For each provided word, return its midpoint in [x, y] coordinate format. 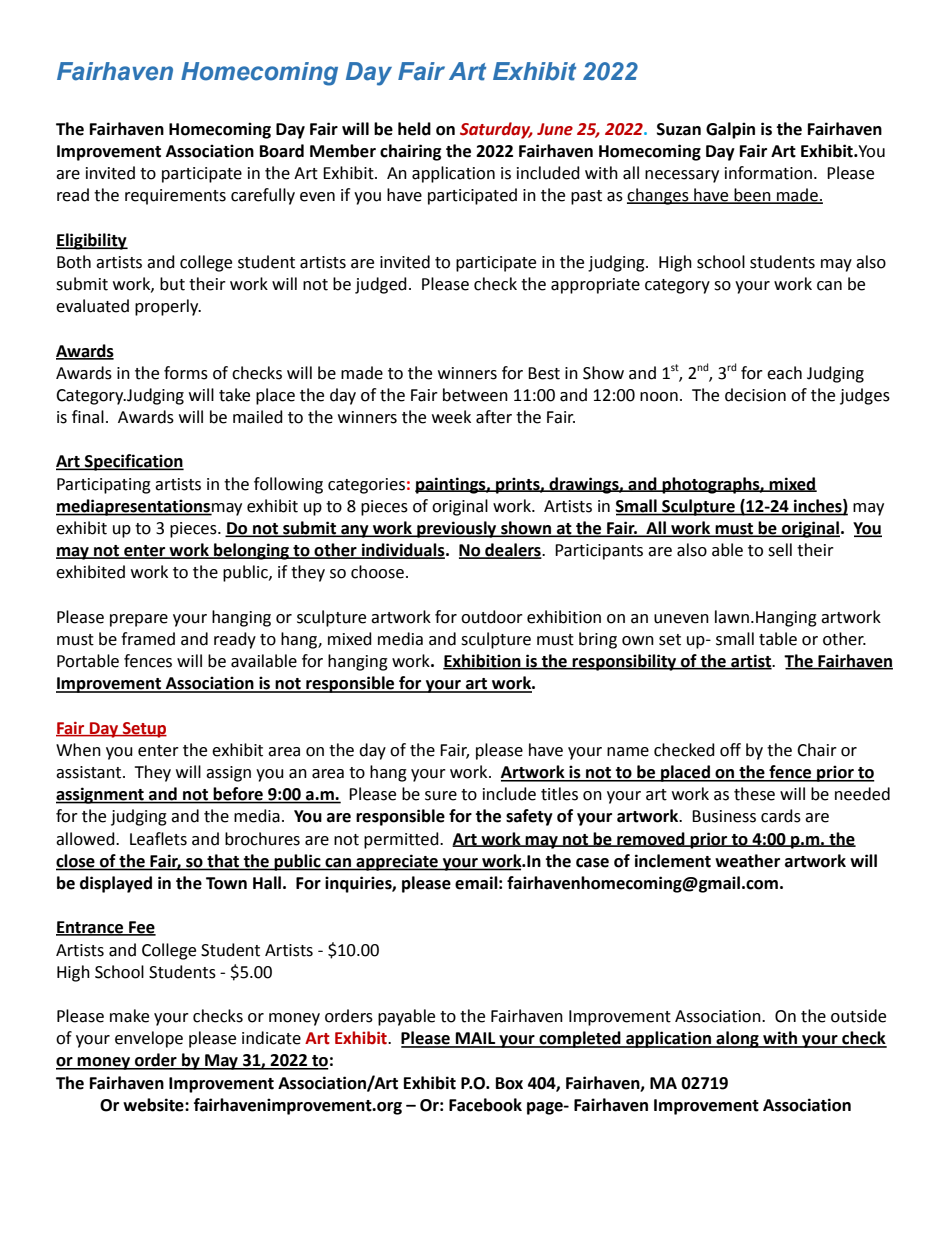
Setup [144, 730]
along [737, 1039]
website [154, 1105]
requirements [175, 197]
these [754, 794]
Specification [133, 462]
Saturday [496, 130]
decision [755, 395]
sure [441, 796]
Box [509, 1083]
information [768, 173]
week [451, 417]
